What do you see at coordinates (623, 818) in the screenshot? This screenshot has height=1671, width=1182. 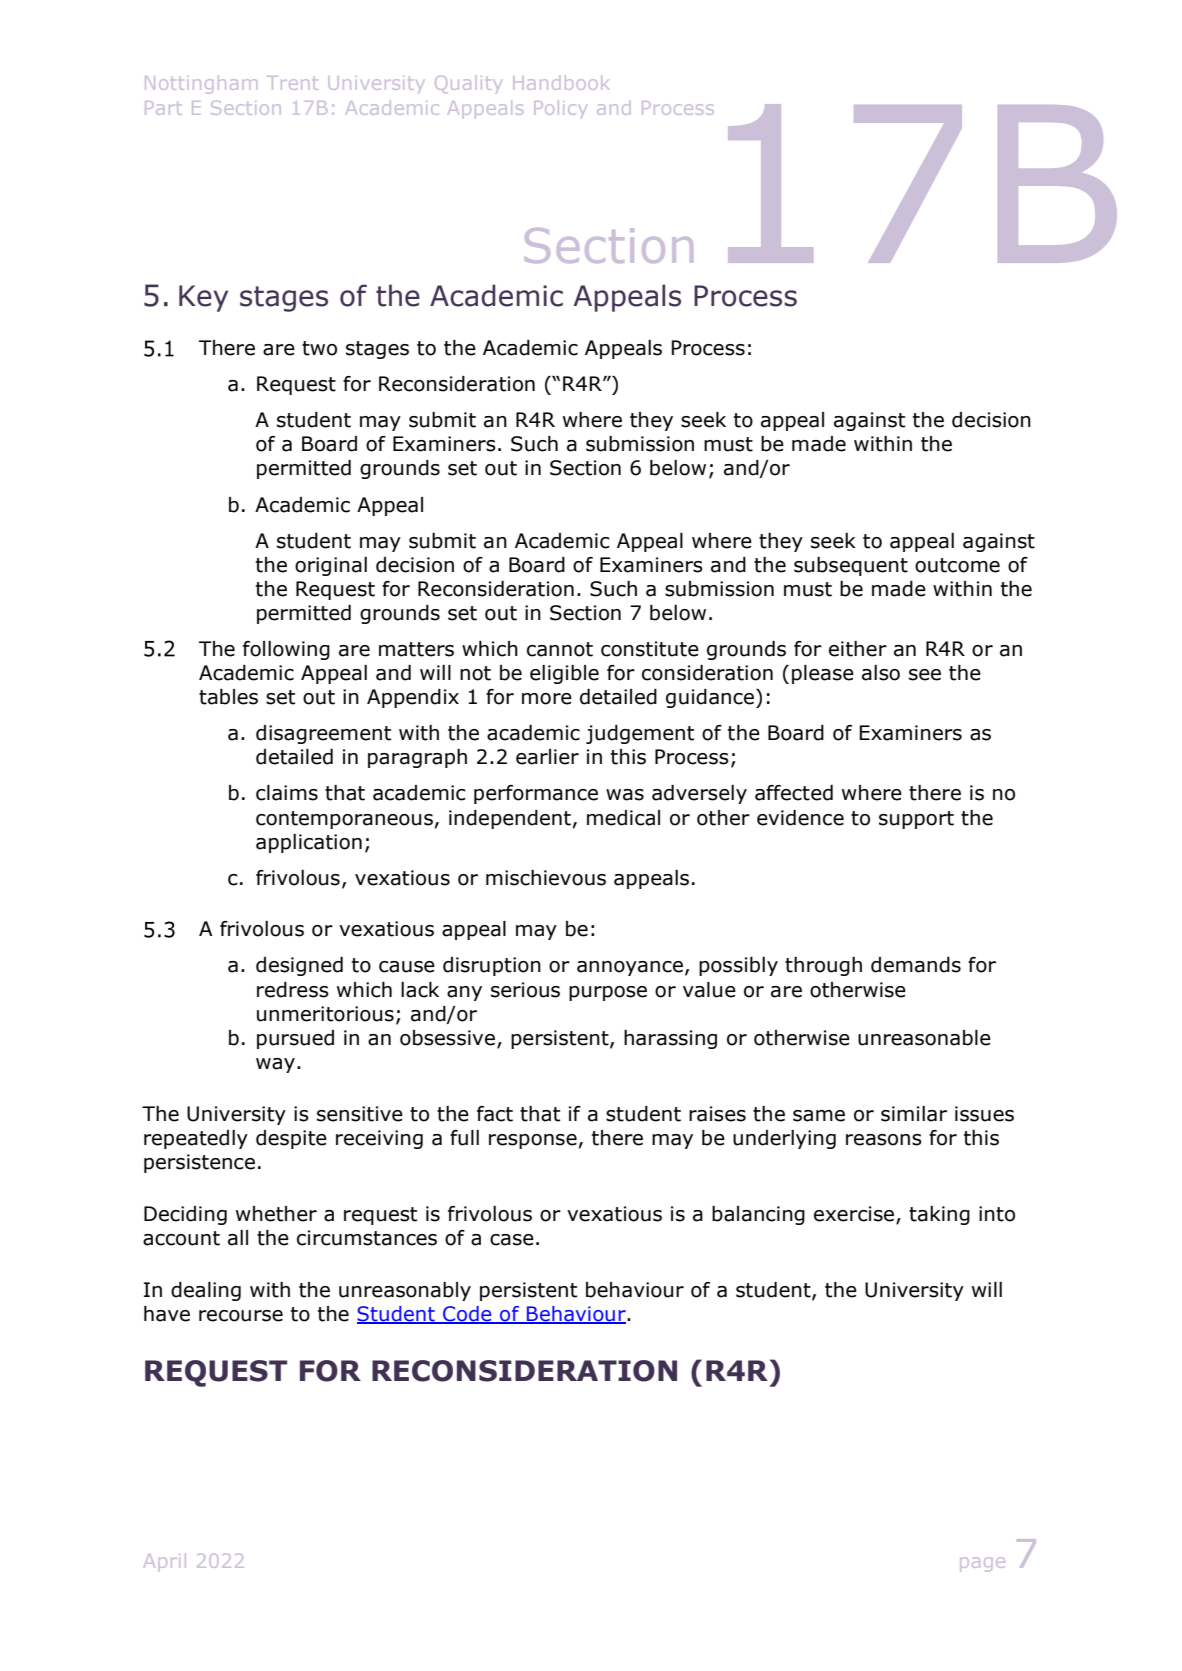 I see `medical` at bounding box center [623, 818].
